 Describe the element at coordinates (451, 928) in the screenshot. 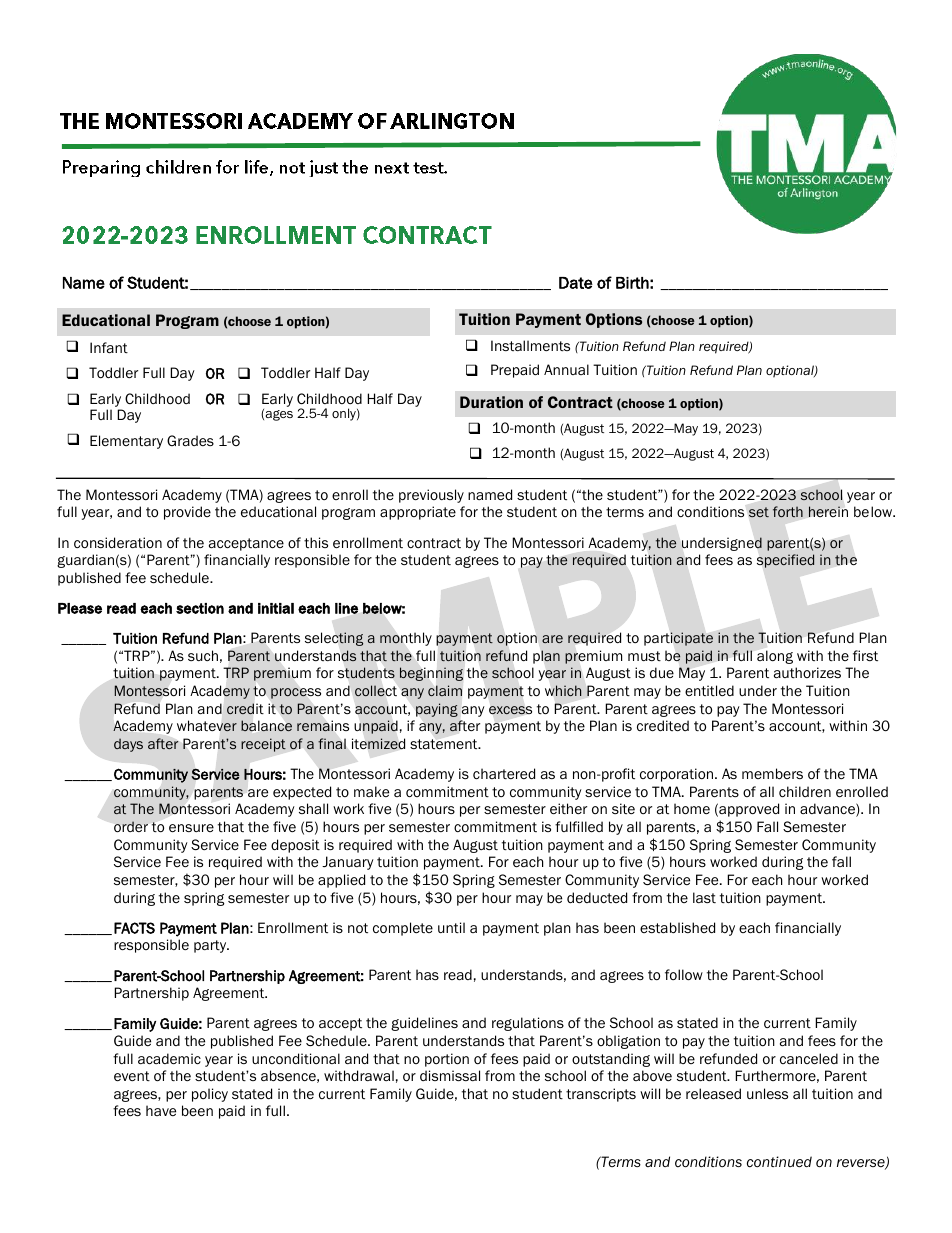

I see `until` at that location.
